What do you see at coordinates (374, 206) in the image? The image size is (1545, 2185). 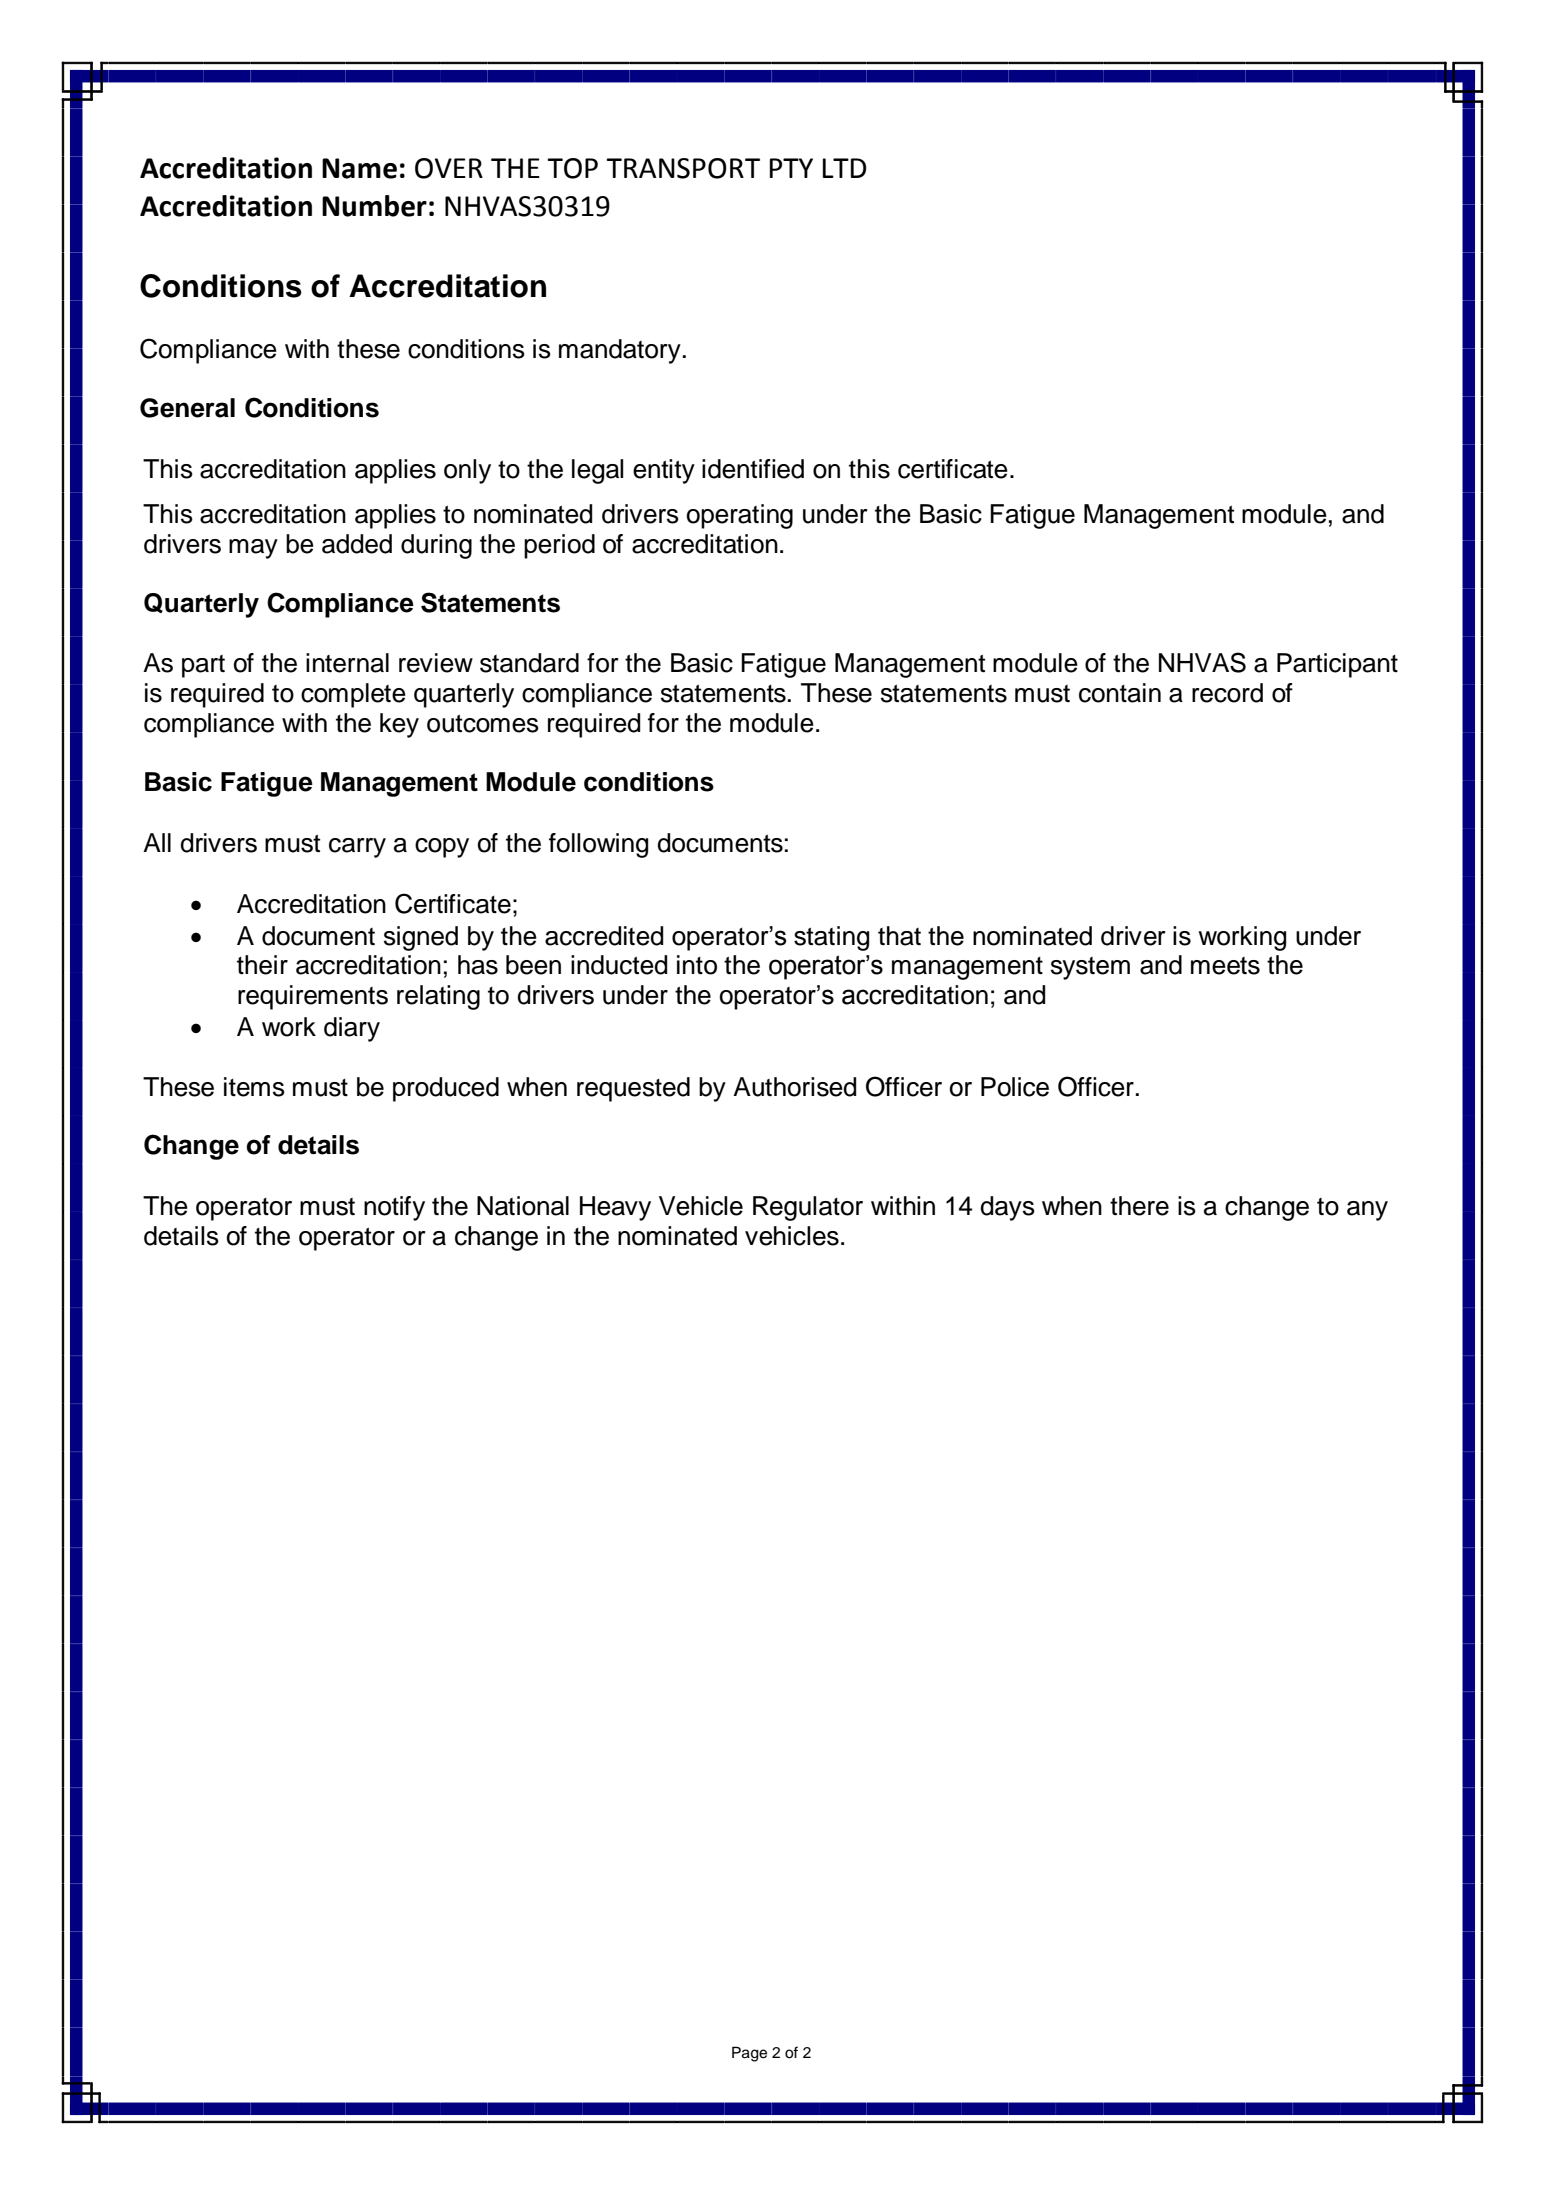 I see `Number` at bounding box center [374, 206].
